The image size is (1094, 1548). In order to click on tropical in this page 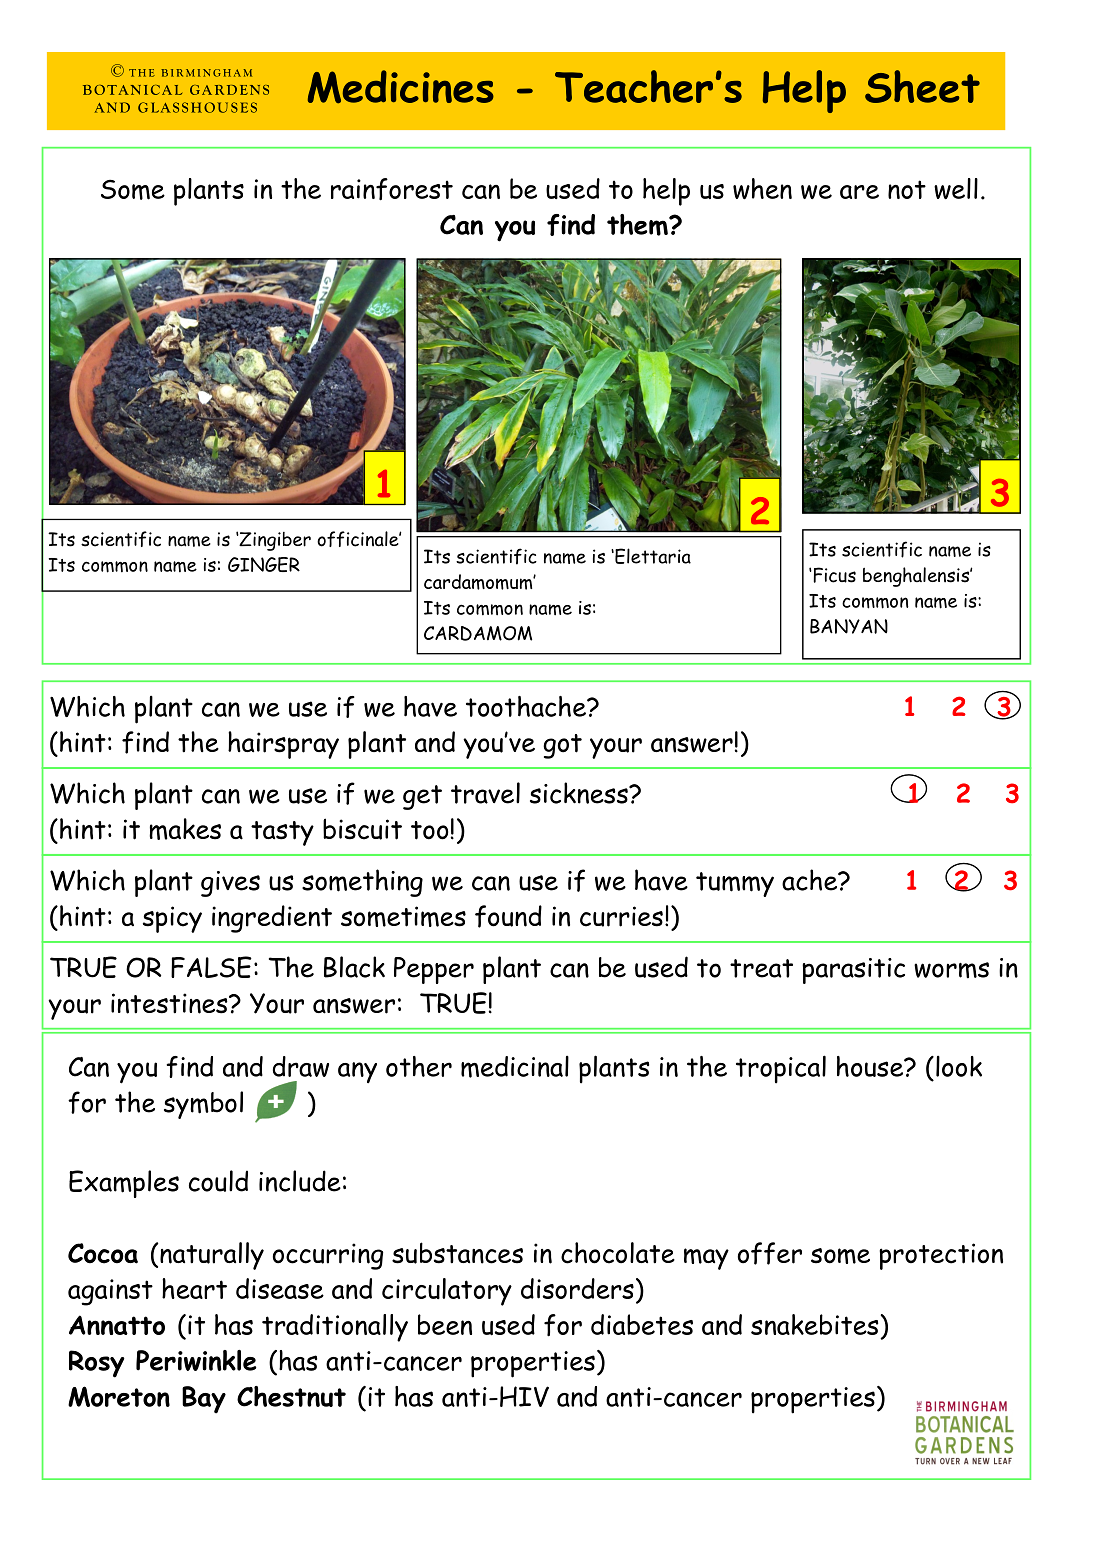, I will do `click(781, 1069)`.
